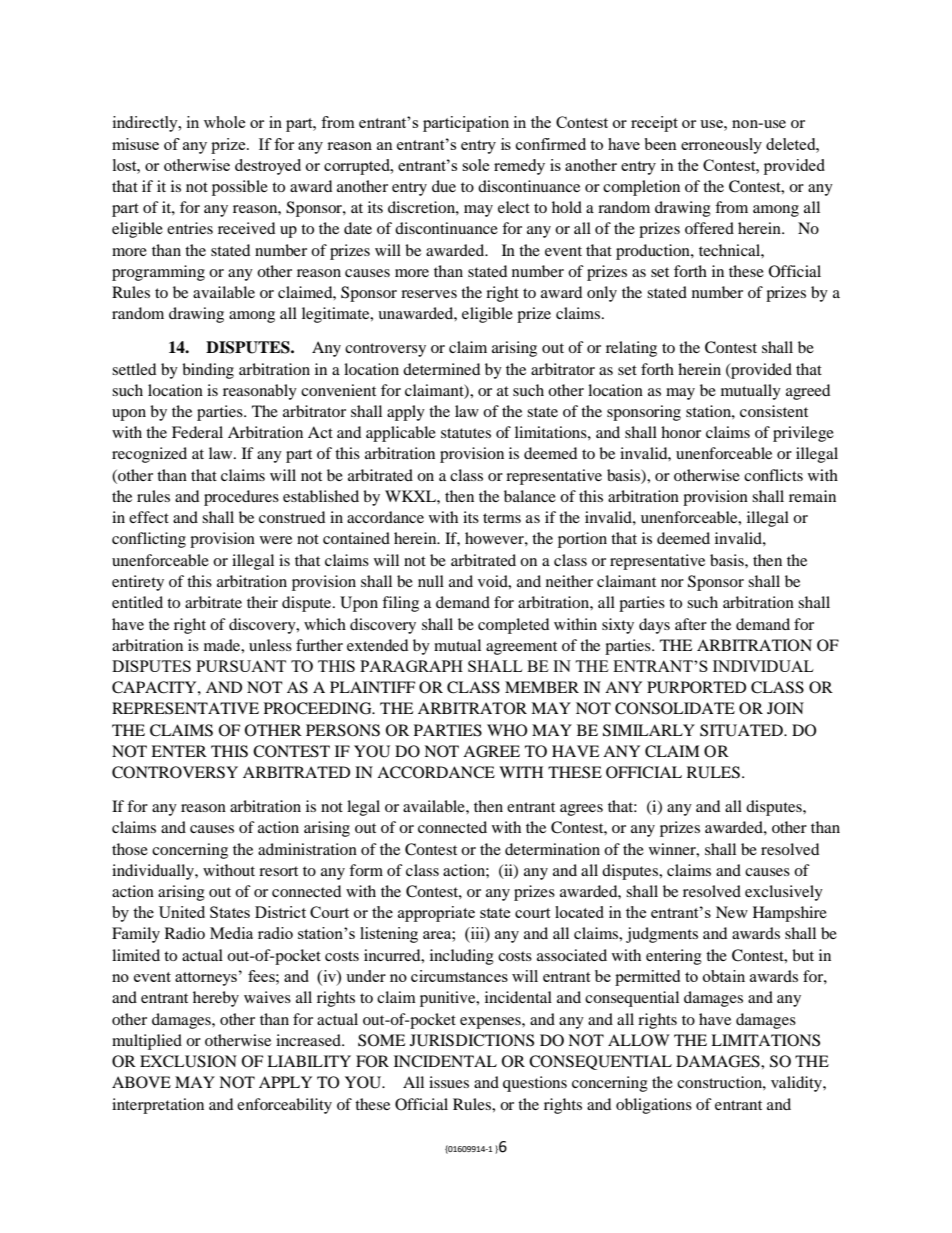 Image resolution: width=952 pixels, height=1233 pixels. I want to click on erroneously, so click(721, 146).
